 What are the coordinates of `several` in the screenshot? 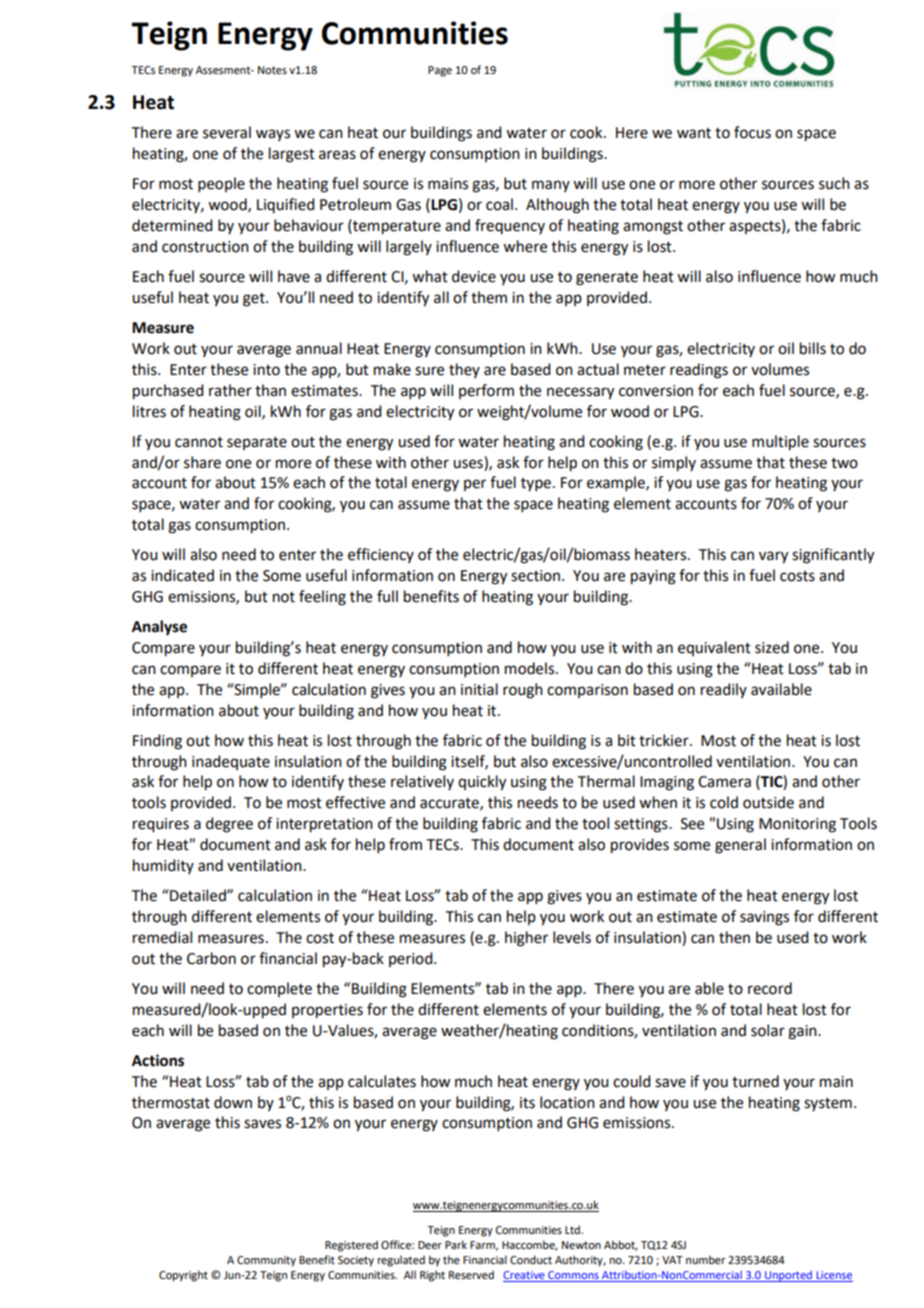 It's located at (227, 132).
